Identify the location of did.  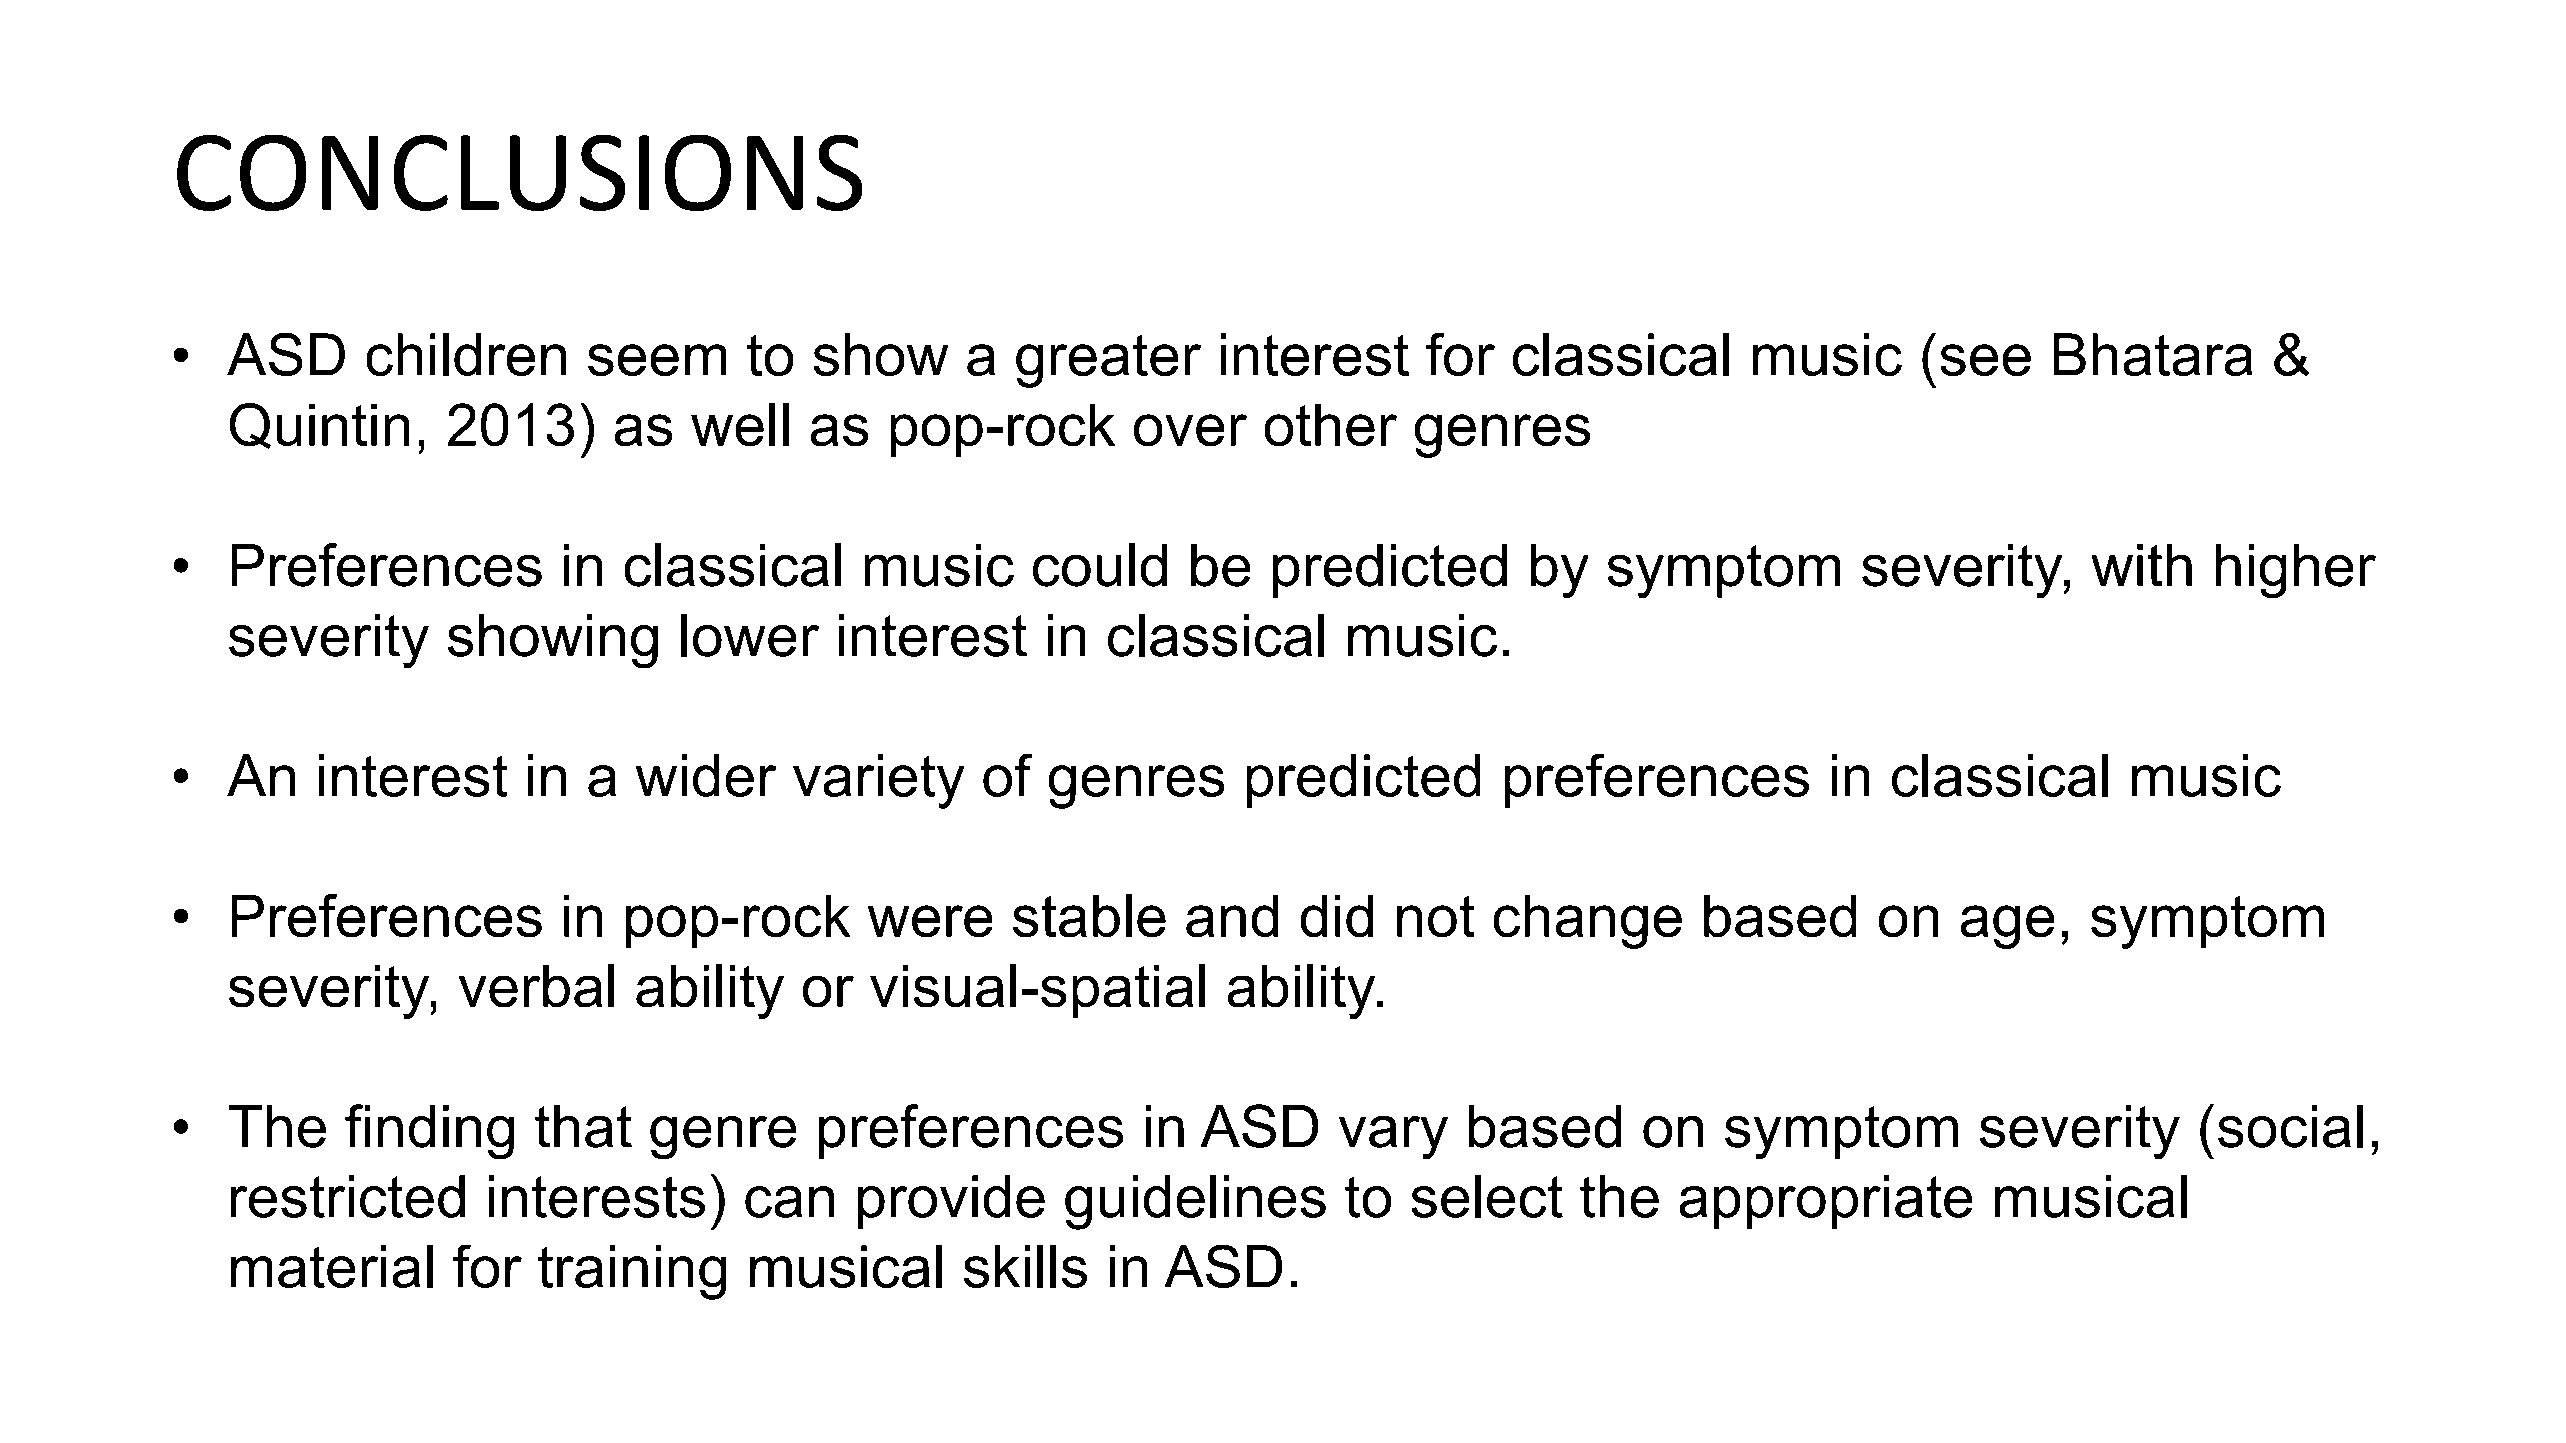
(1337, 916).
